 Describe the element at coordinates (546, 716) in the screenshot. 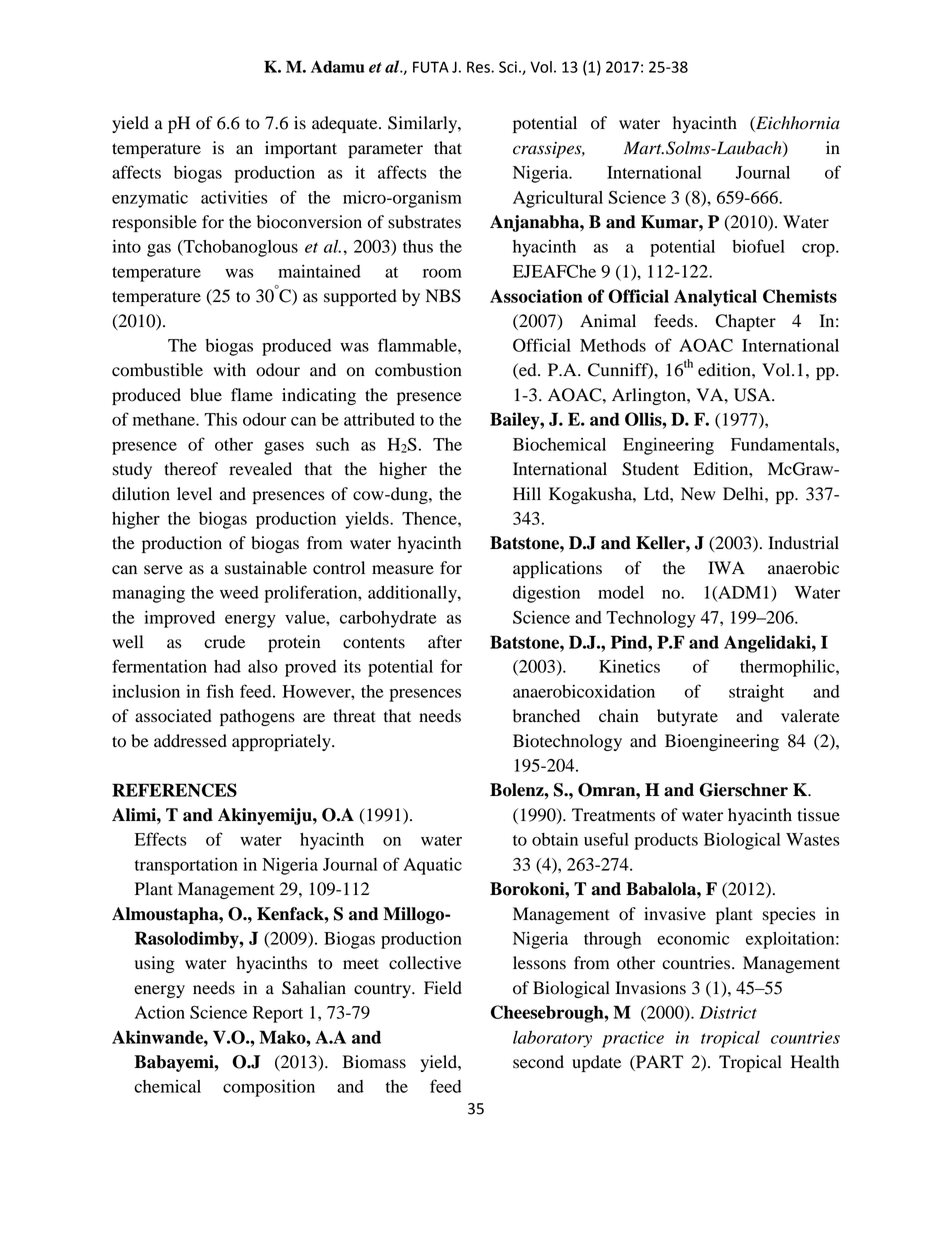

I see `branched` at that location.
